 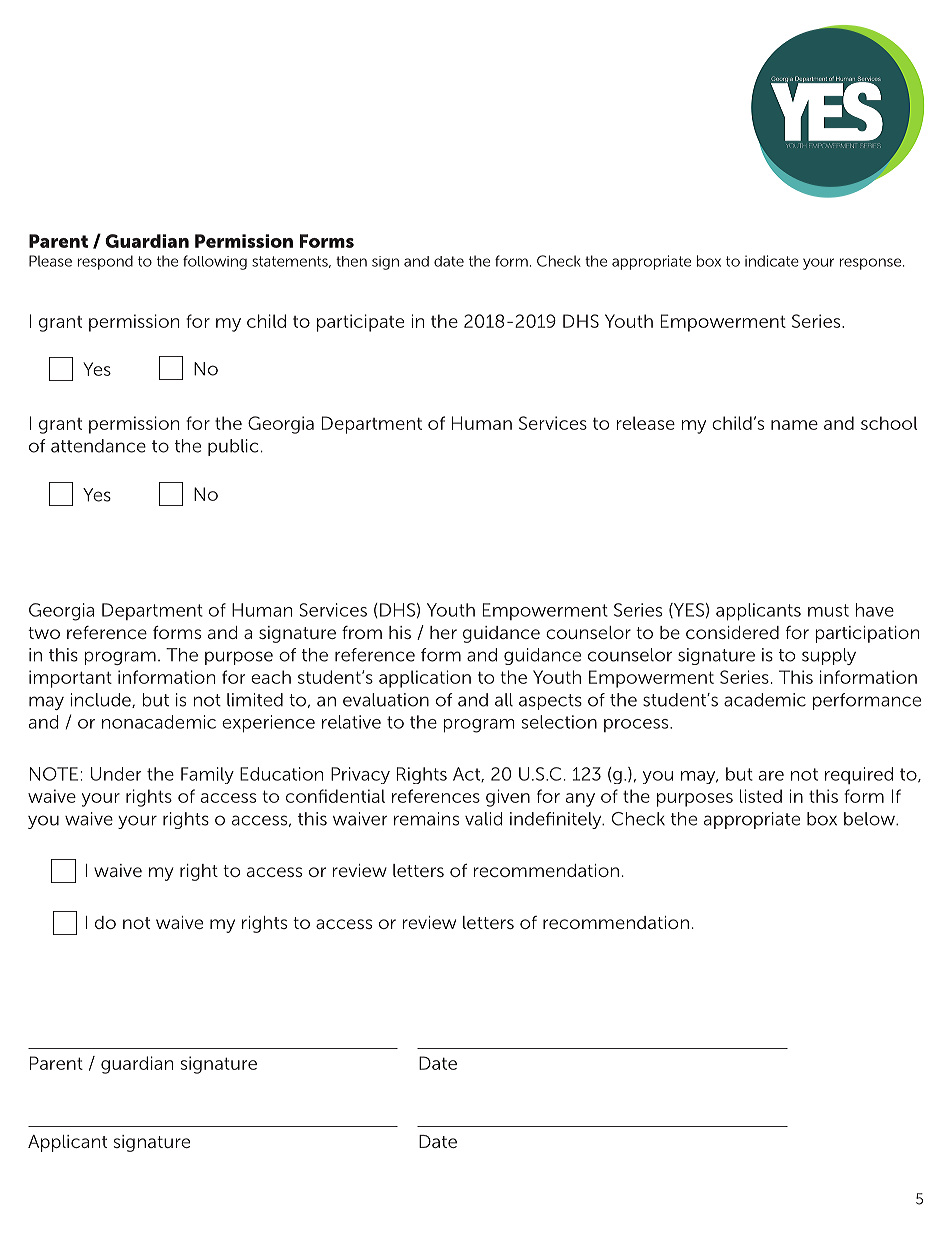 I want to click on attendance, so click(x=98, y=446).
